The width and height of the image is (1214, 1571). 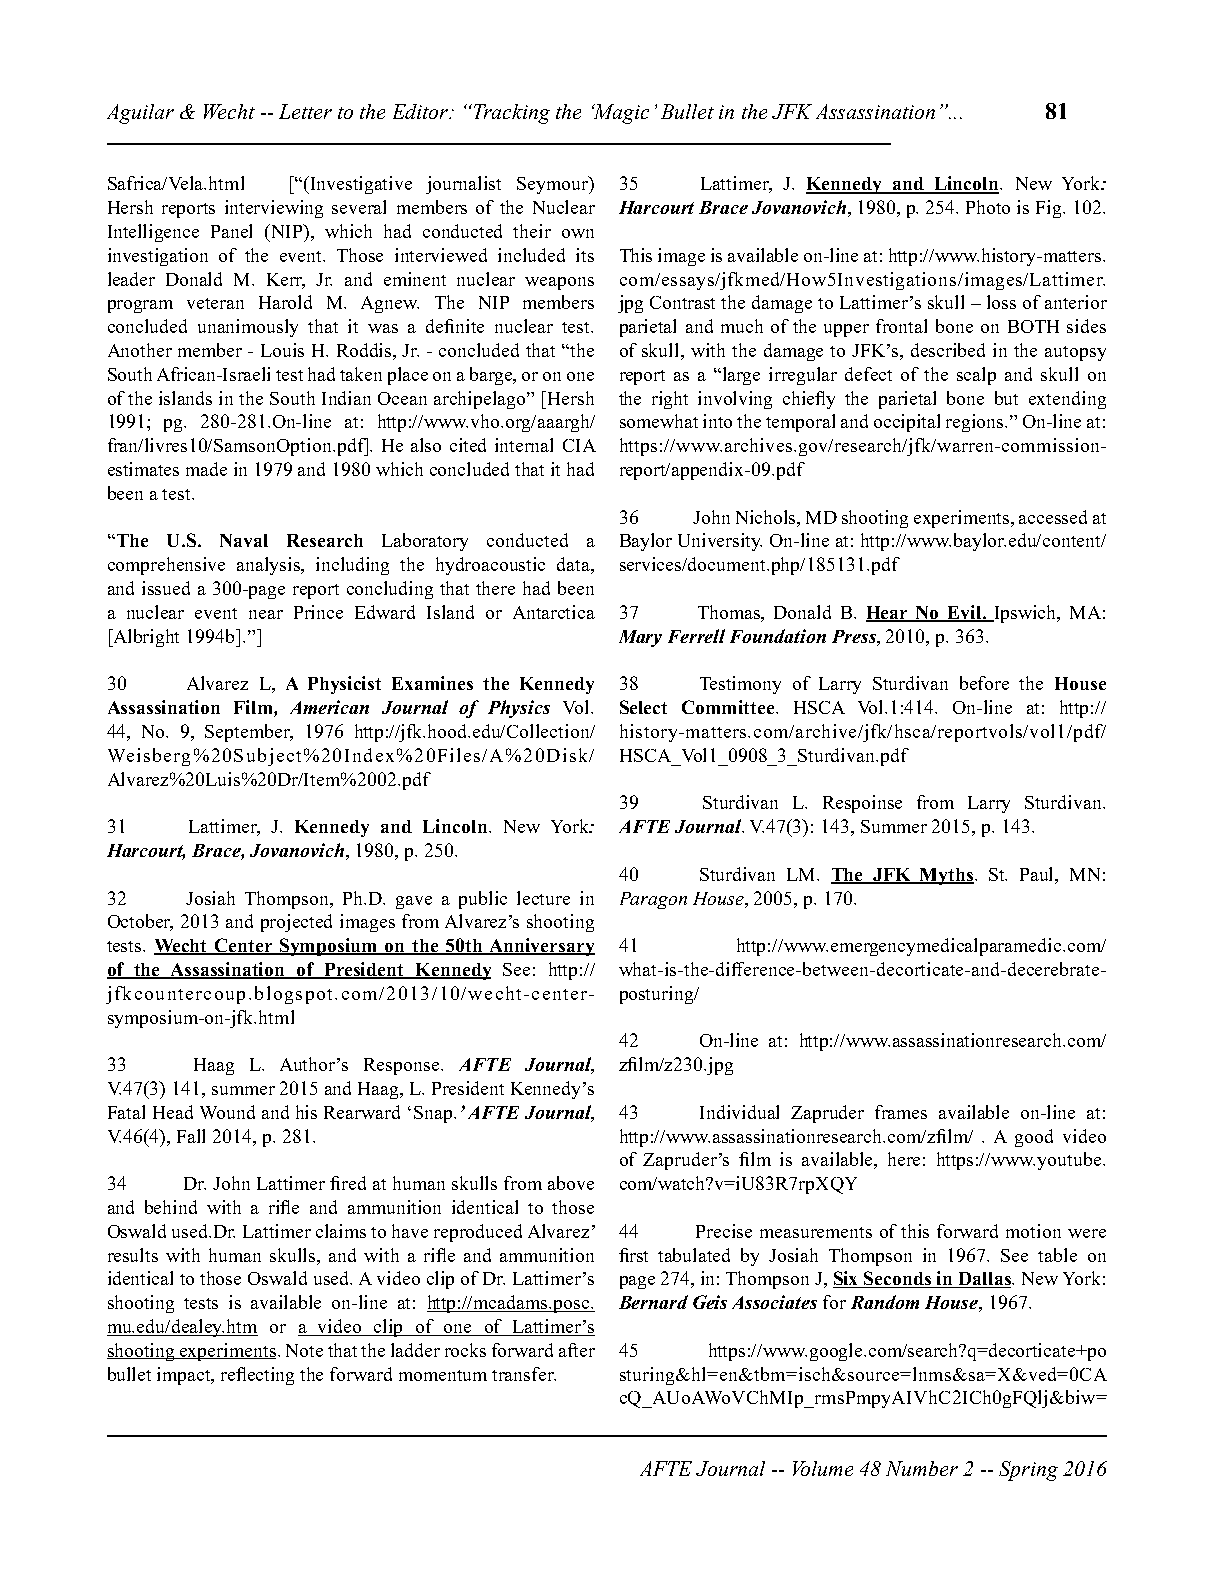 What do you see at coordinates (305, 111) in the image?
I see `Letter` at bounding box center [305, 111].
